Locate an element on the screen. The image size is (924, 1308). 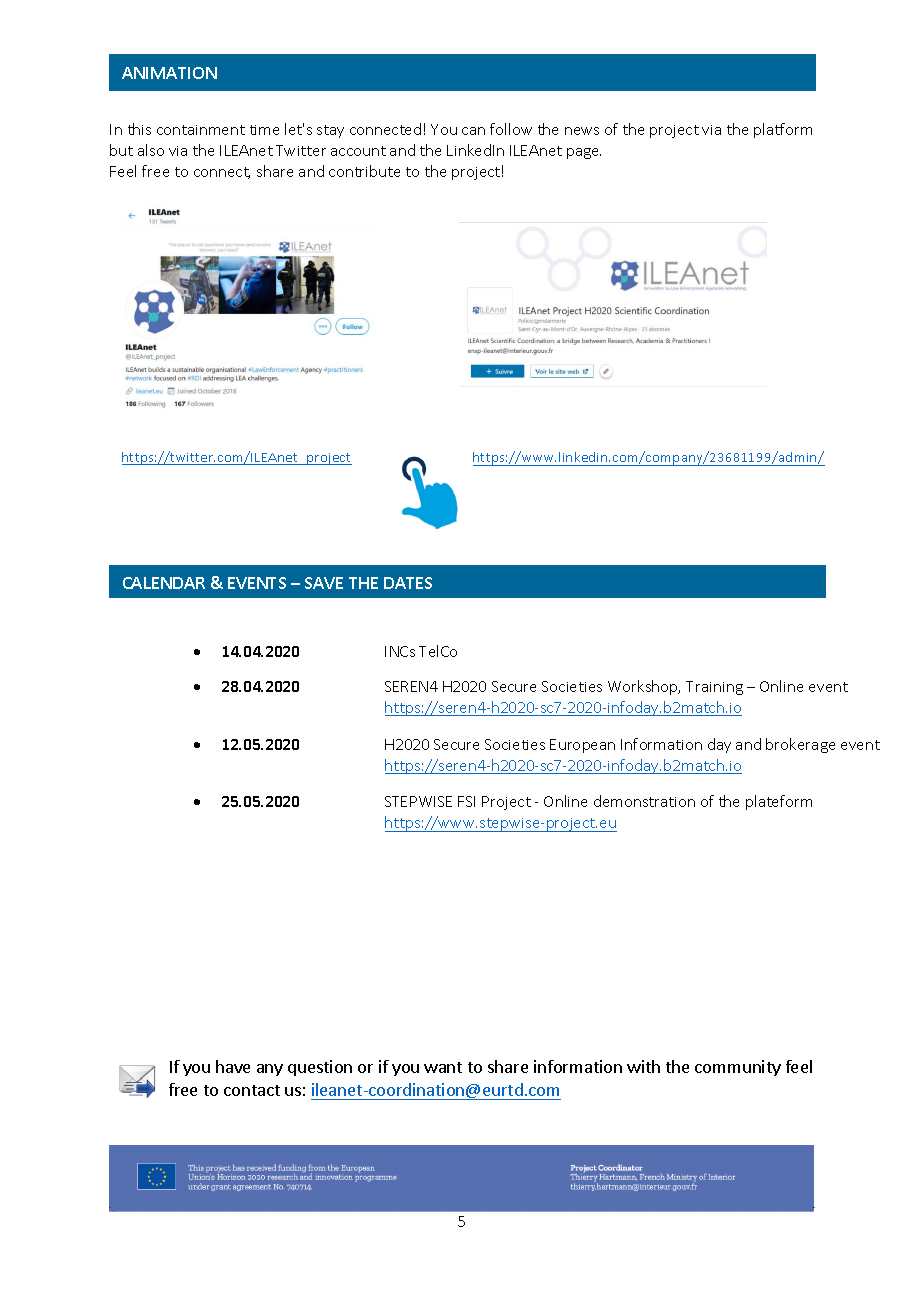
plateform is located at coordinates (779, 802).
